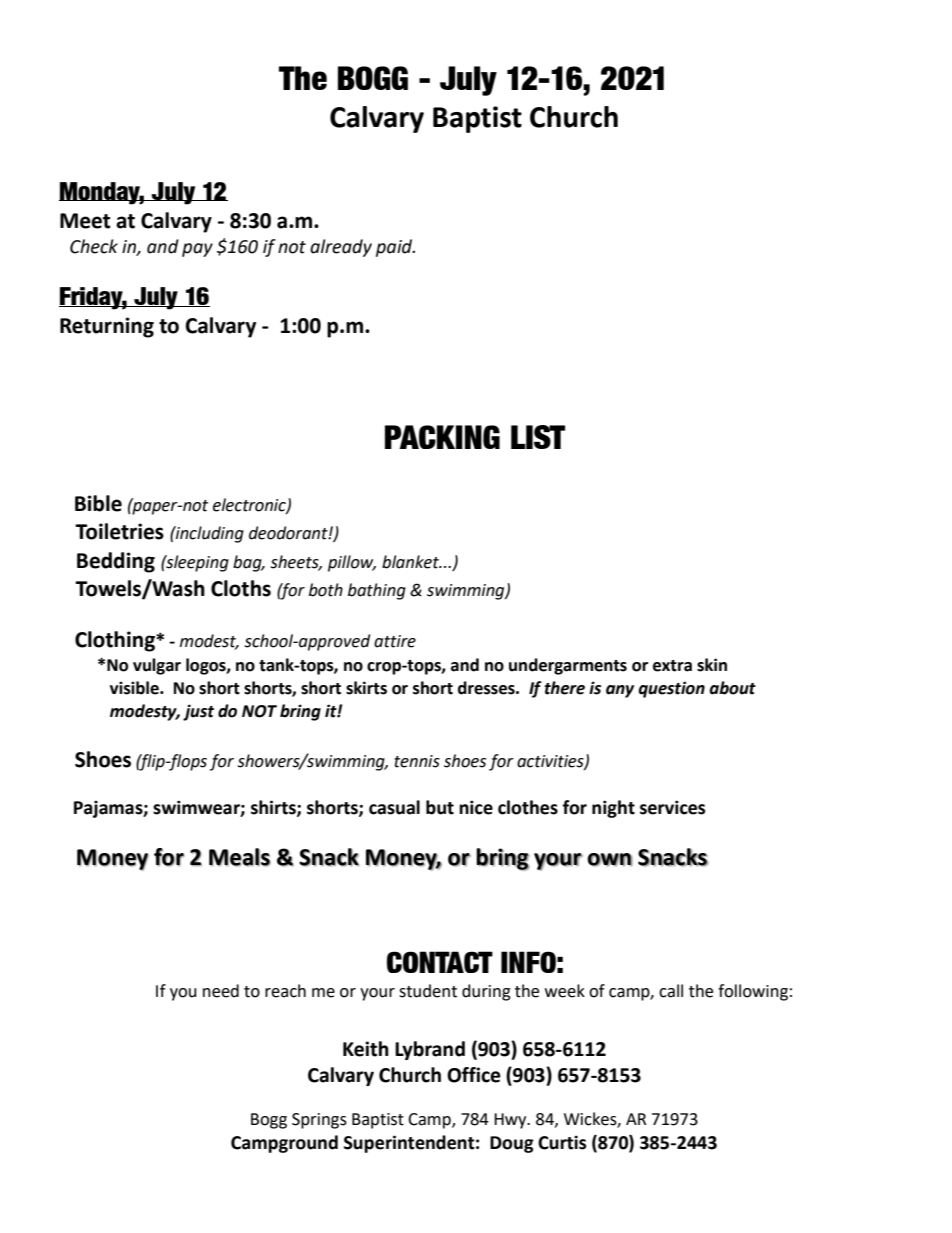 This document has height=1233, width=952. I want to click on Curtis, so click(562, 1142).
